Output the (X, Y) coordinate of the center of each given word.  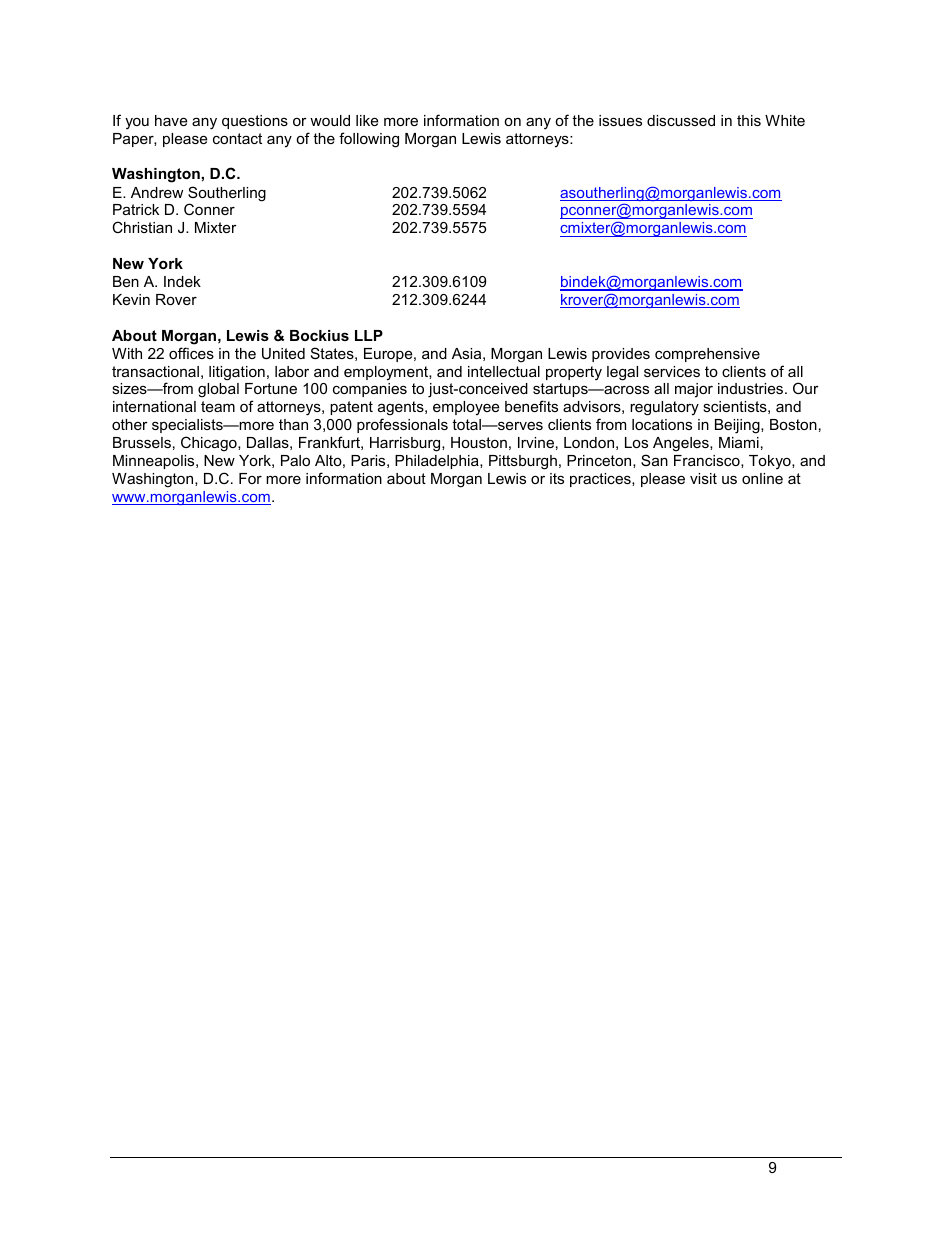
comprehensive (707, 355)
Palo (295, 460)
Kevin (131, 299)
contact (237, 138)
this (749, 120)
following (369, 140)
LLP (369, 335)
